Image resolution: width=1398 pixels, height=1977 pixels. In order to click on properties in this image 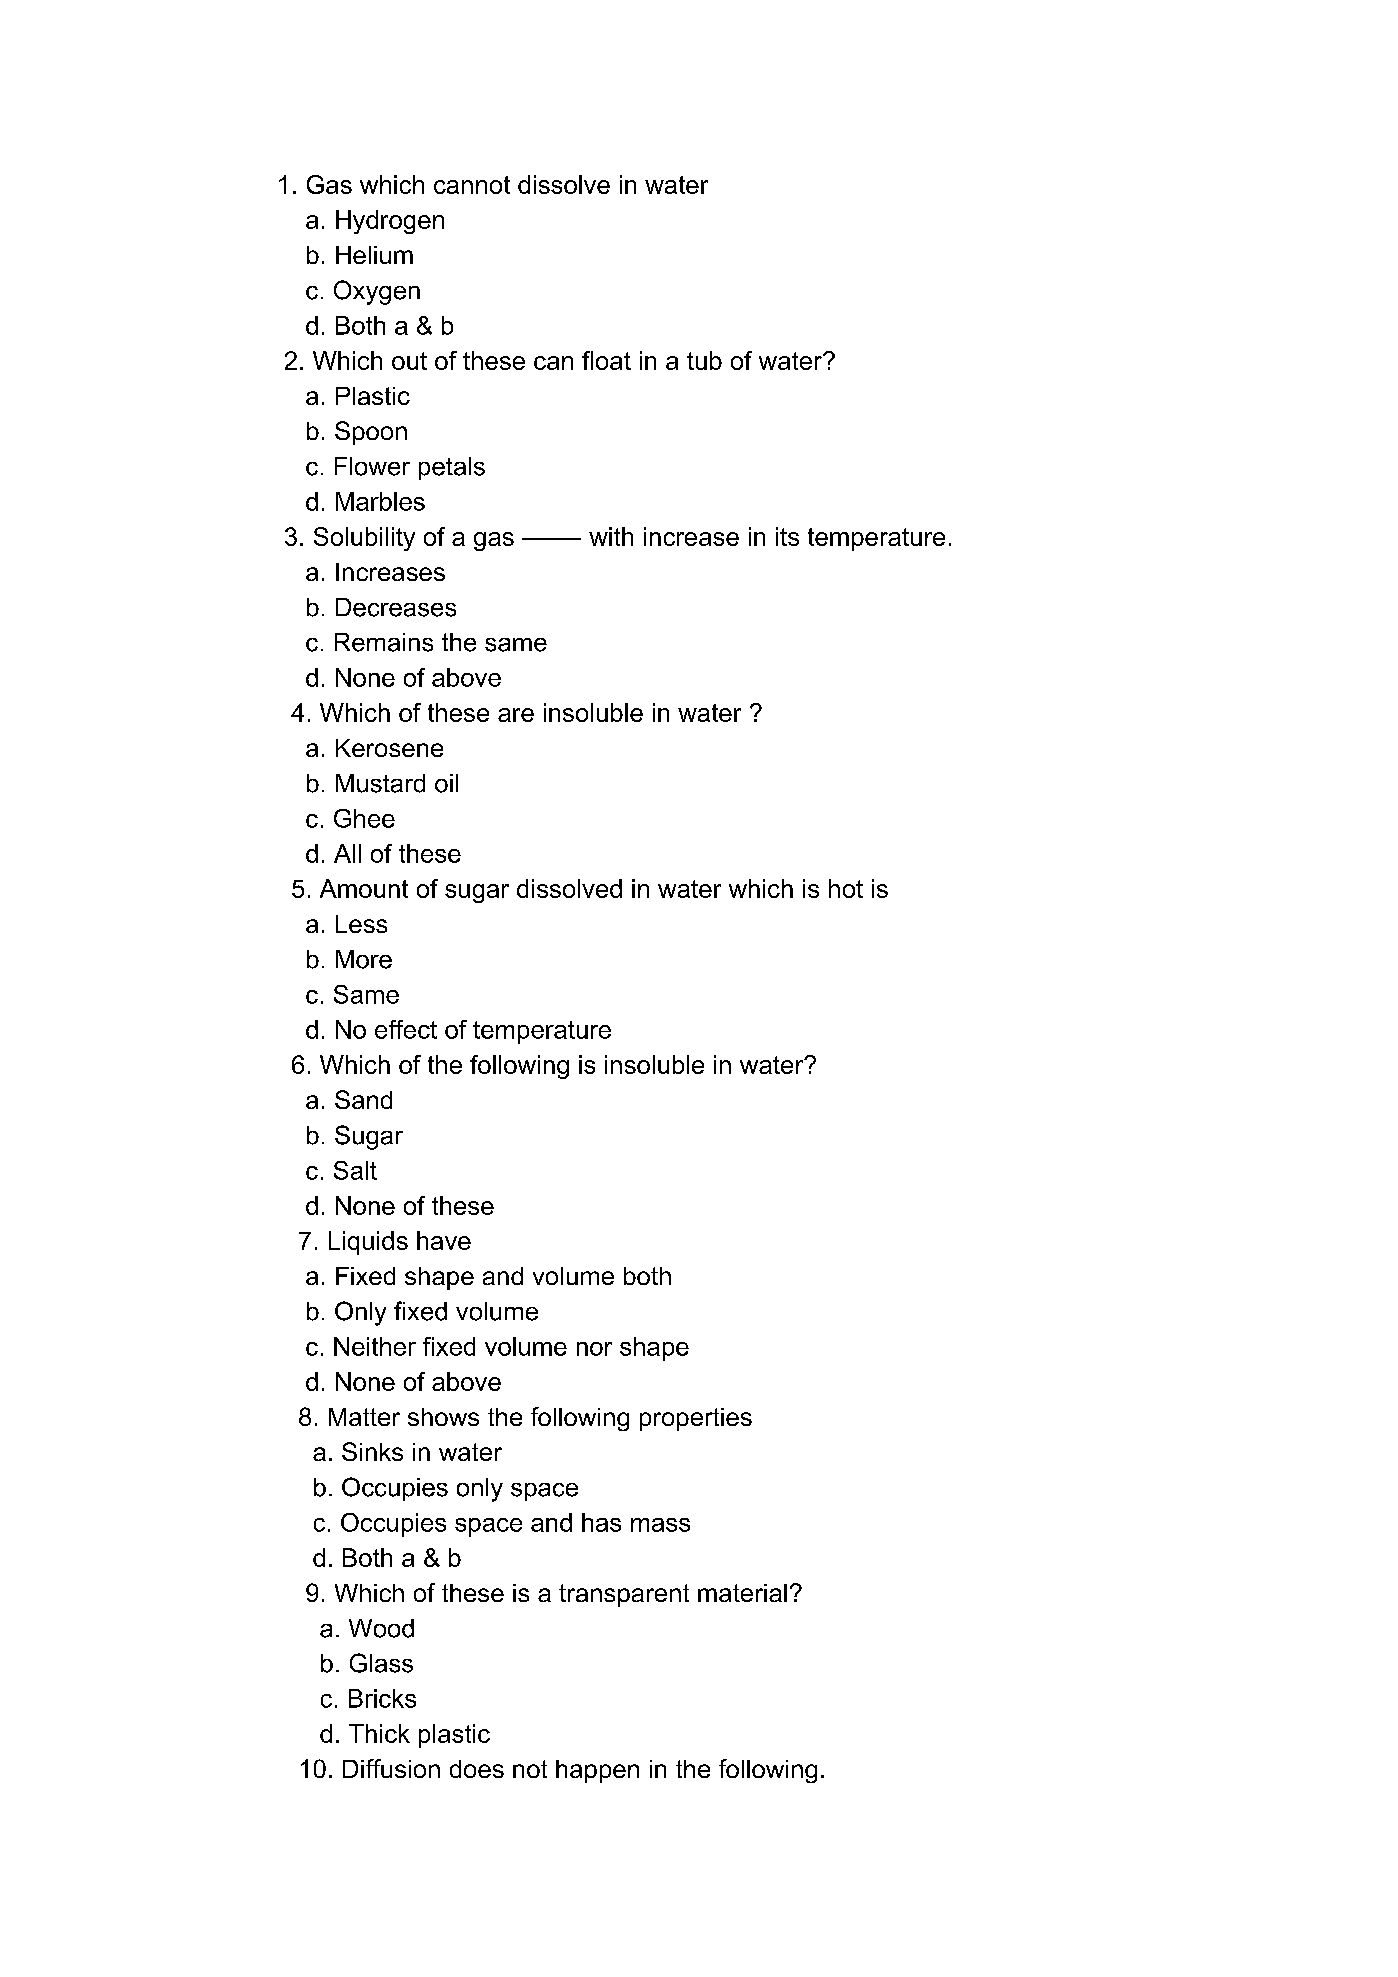, I will do `click(696, 1419)`.
